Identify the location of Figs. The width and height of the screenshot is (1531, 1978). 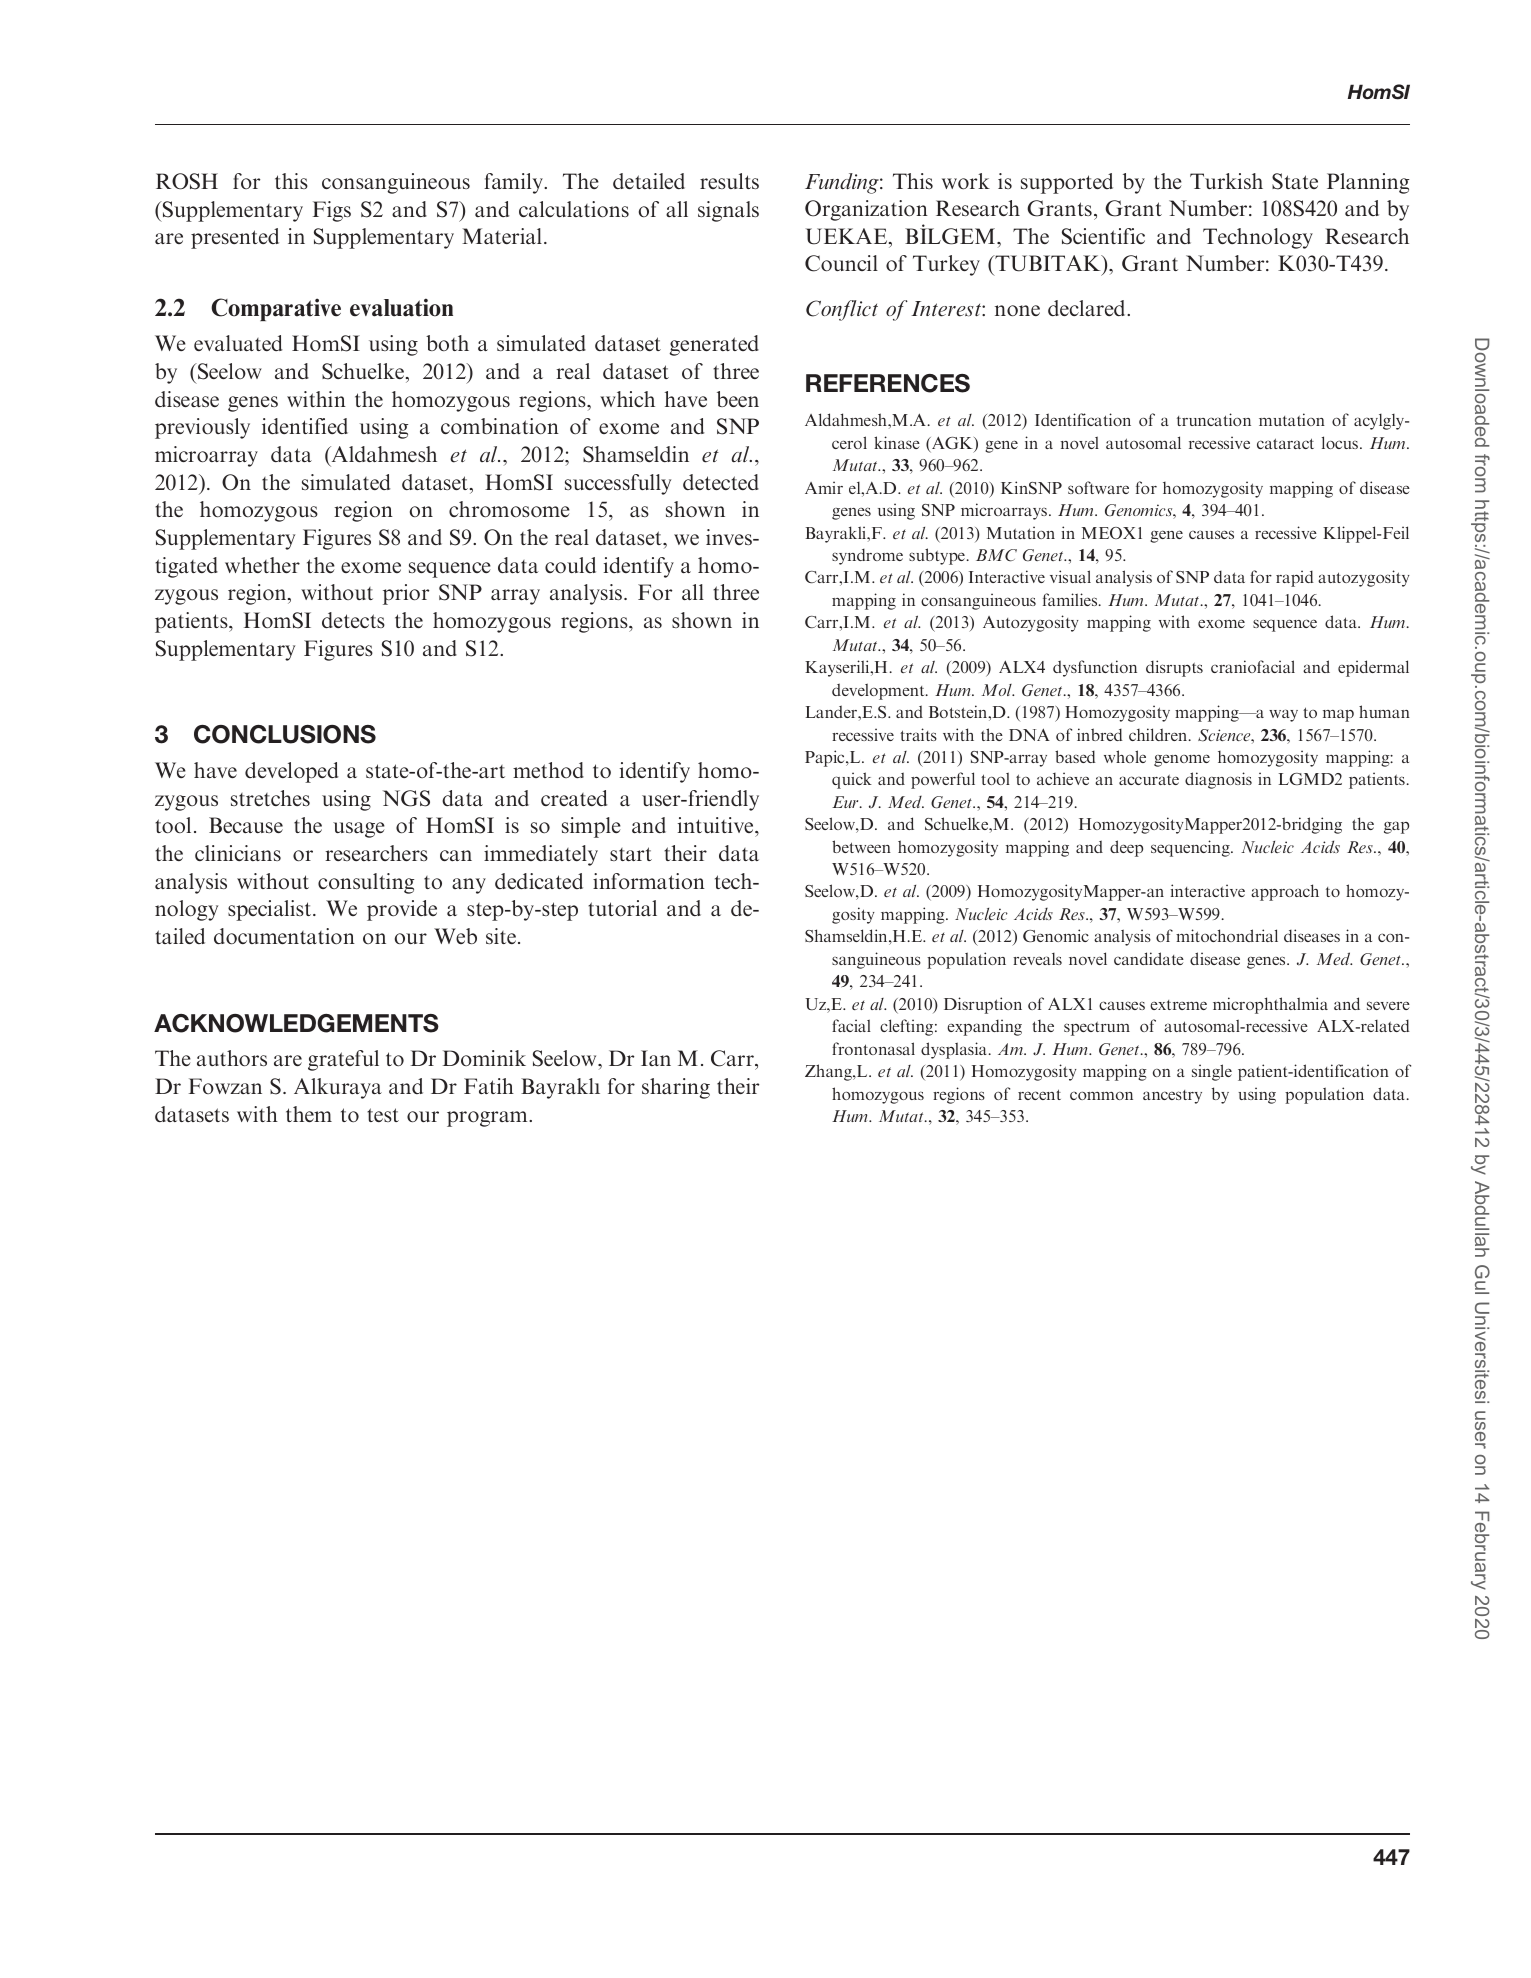
(332, 211).
